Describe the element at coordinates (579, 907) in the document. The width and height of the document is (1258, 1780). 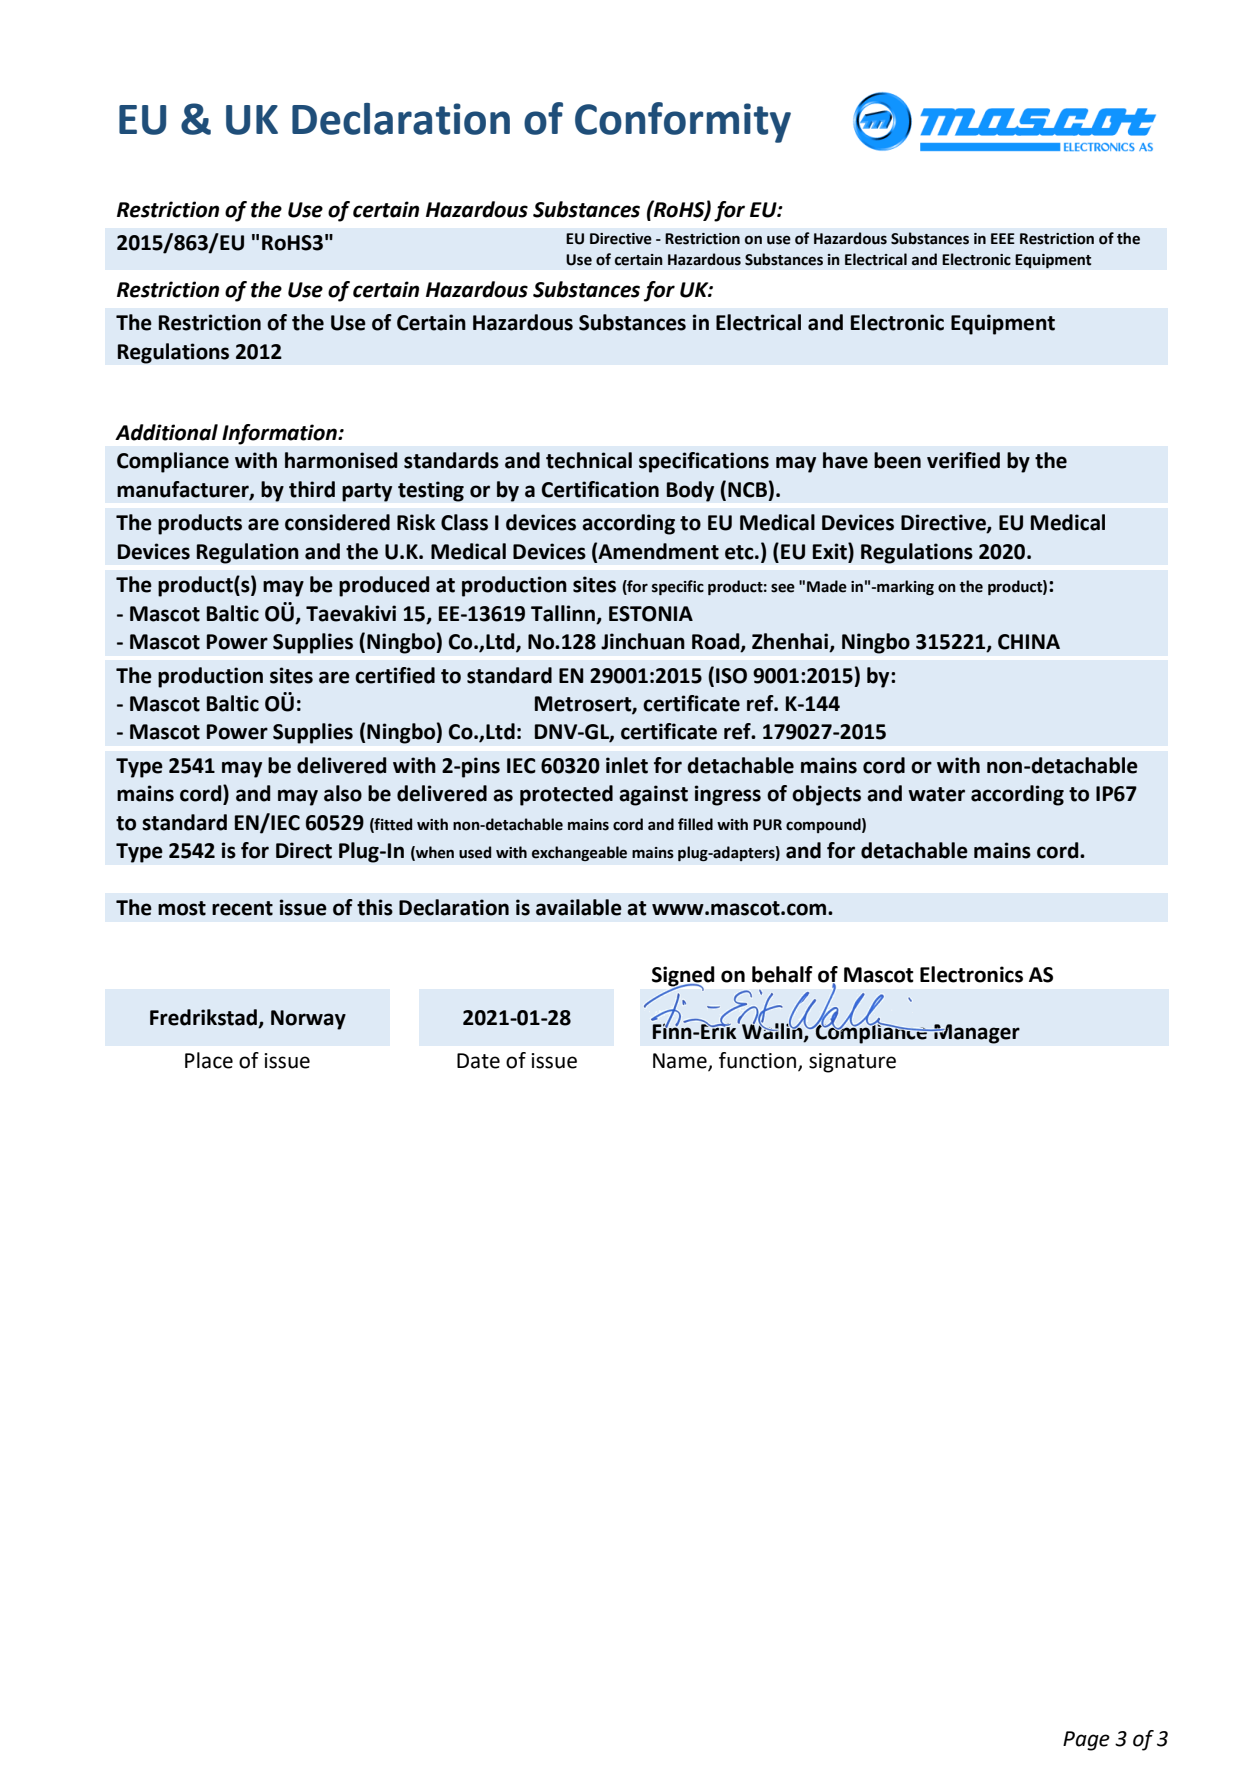
I see `available` at that location.
